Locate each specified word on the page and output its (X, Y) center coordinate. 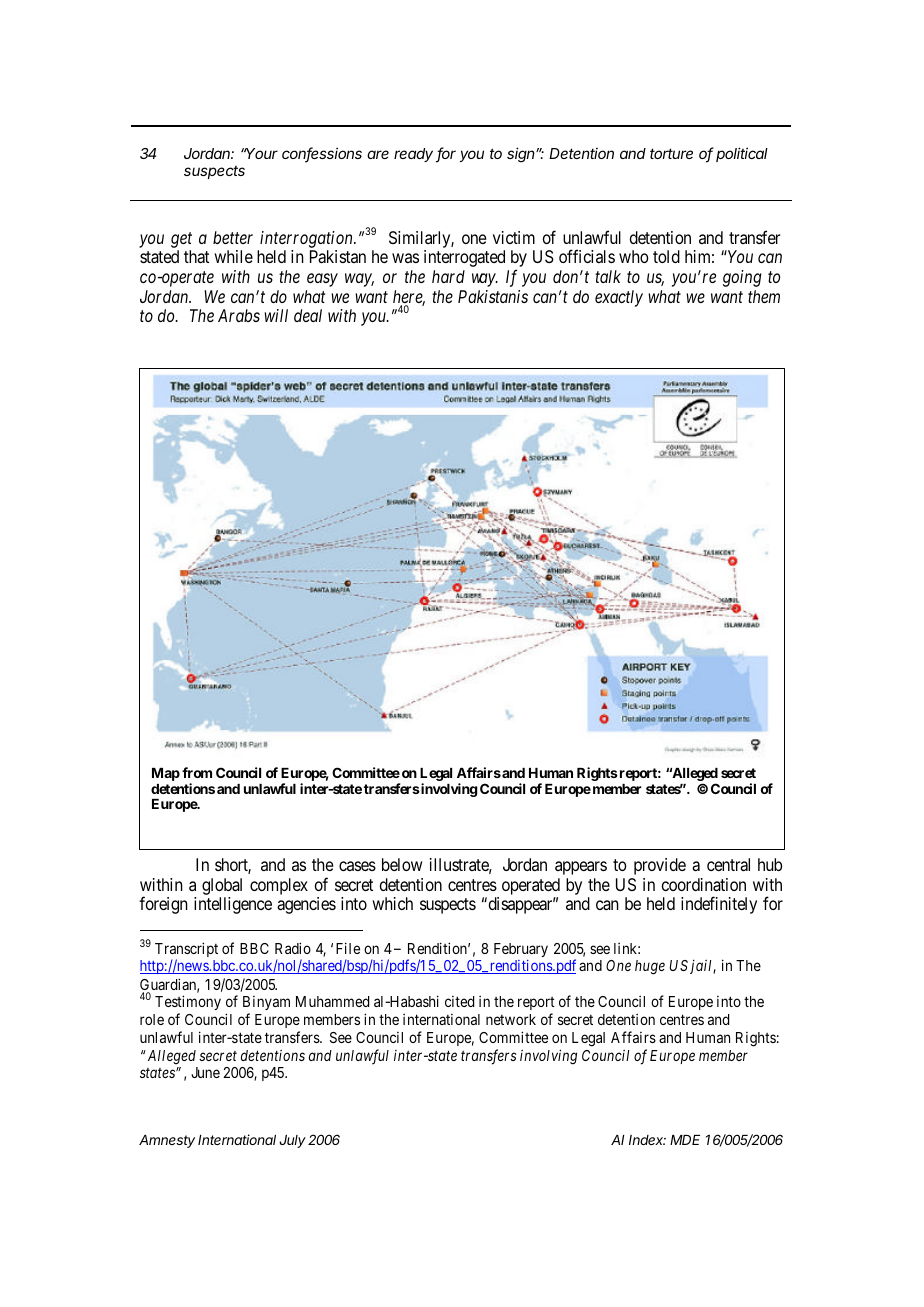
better (233, 237)
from (197, 772)
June (205, 1072)
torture (671, 153)
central (728, 864)
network (511, 1019)
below (402, 864)
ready (413, 155)
